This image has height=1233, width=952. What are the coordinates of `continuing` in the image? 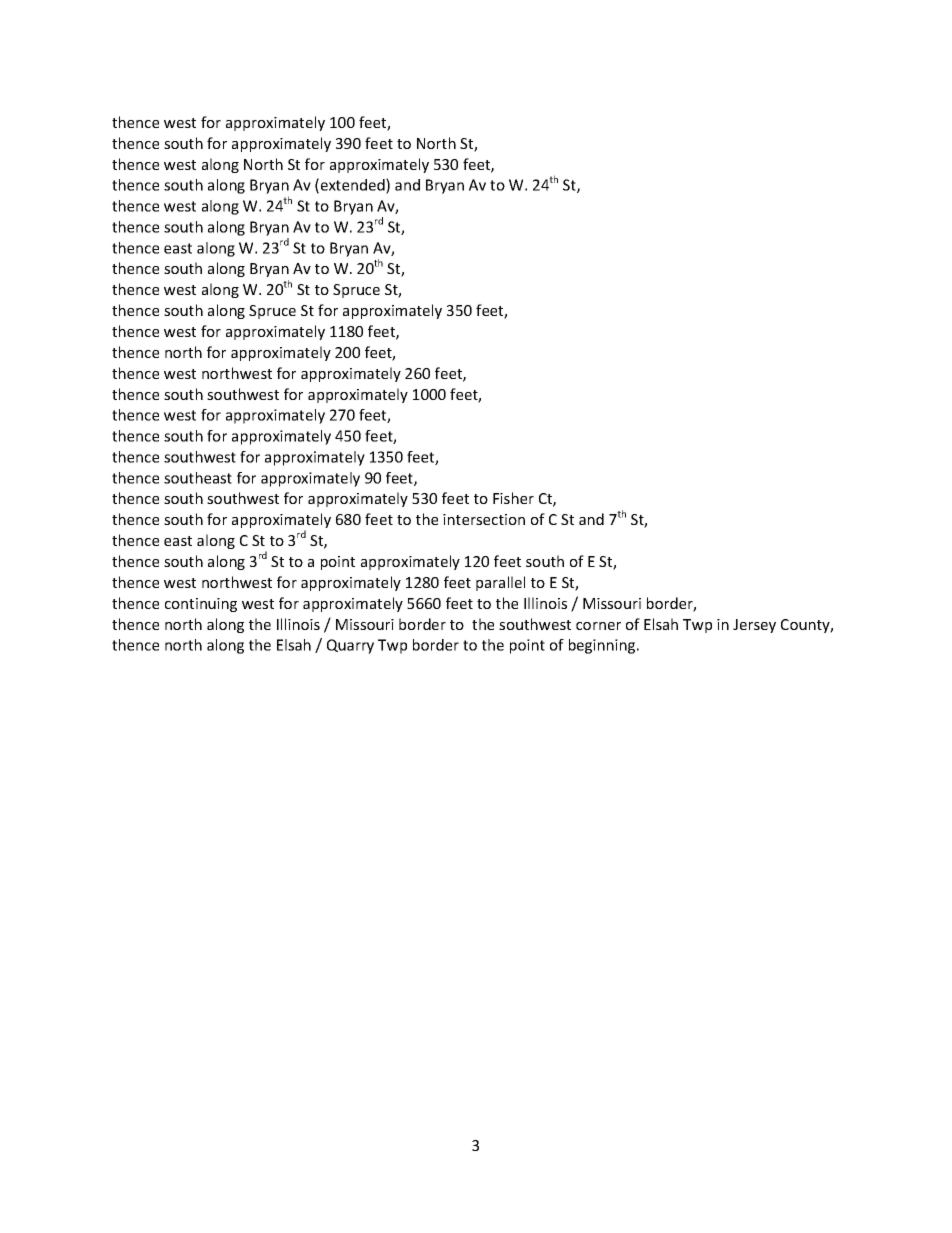 It's located at (201, 605).
